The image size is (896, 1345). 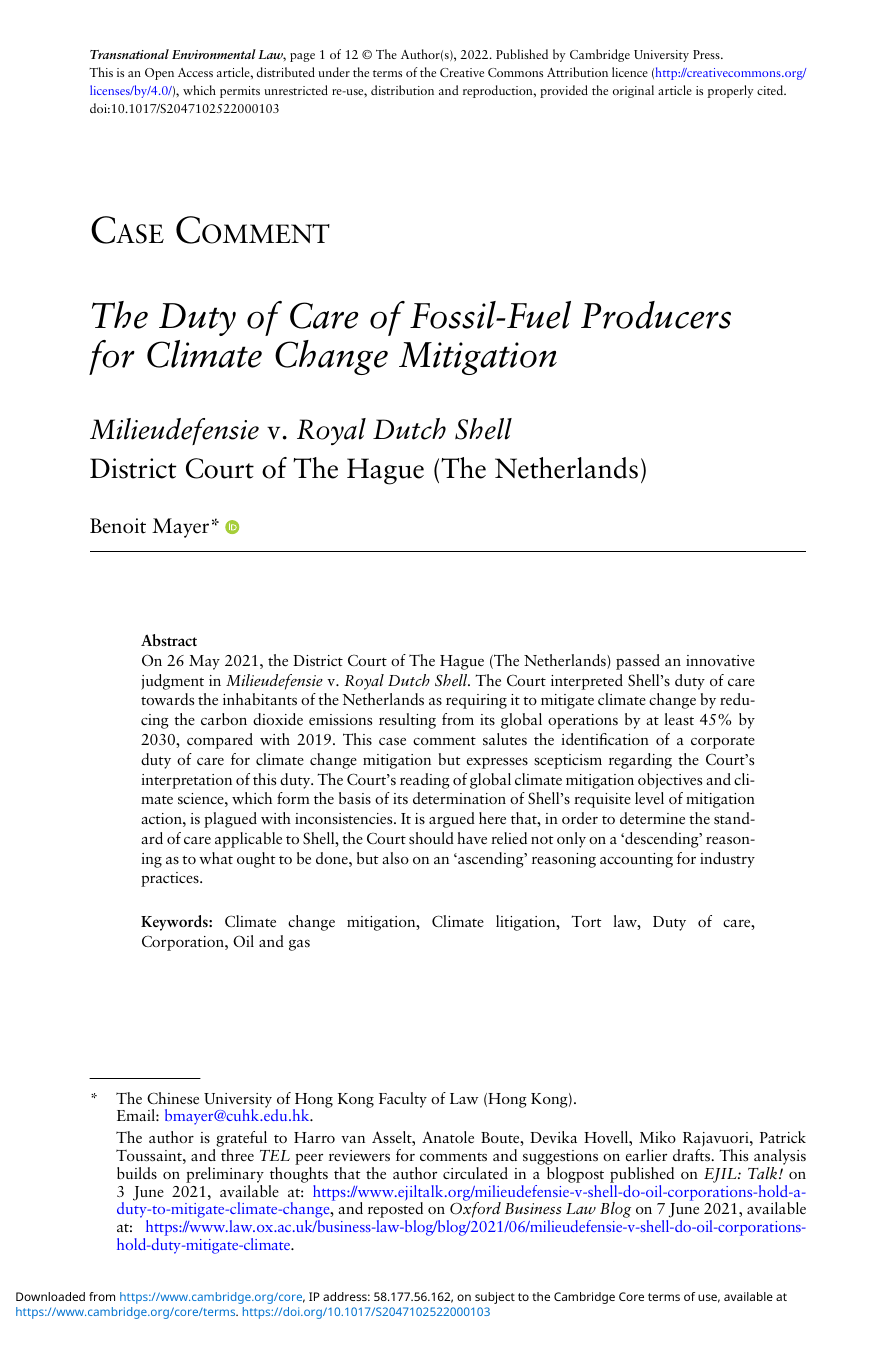 What do you see at coordinates (402, 90) in the image?
I see `distribution` at bounding box center [402, 90].
